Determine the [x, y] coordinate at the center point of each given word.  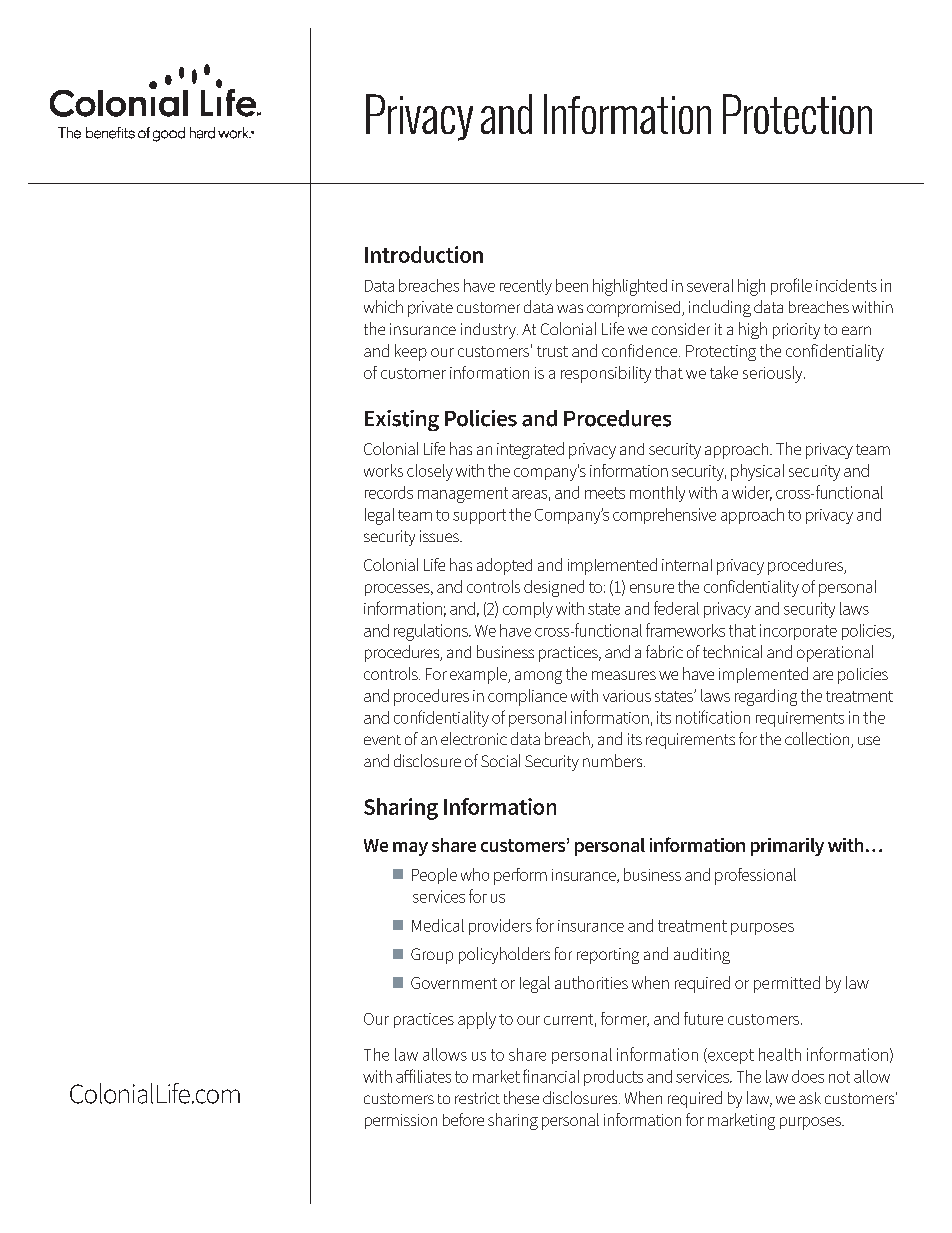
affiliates [423, 1076]
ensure [652, 588]
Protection [797, 114]
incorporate [798, 632]
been [572, 285]
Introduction [424, 254]
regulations [432, 632]
